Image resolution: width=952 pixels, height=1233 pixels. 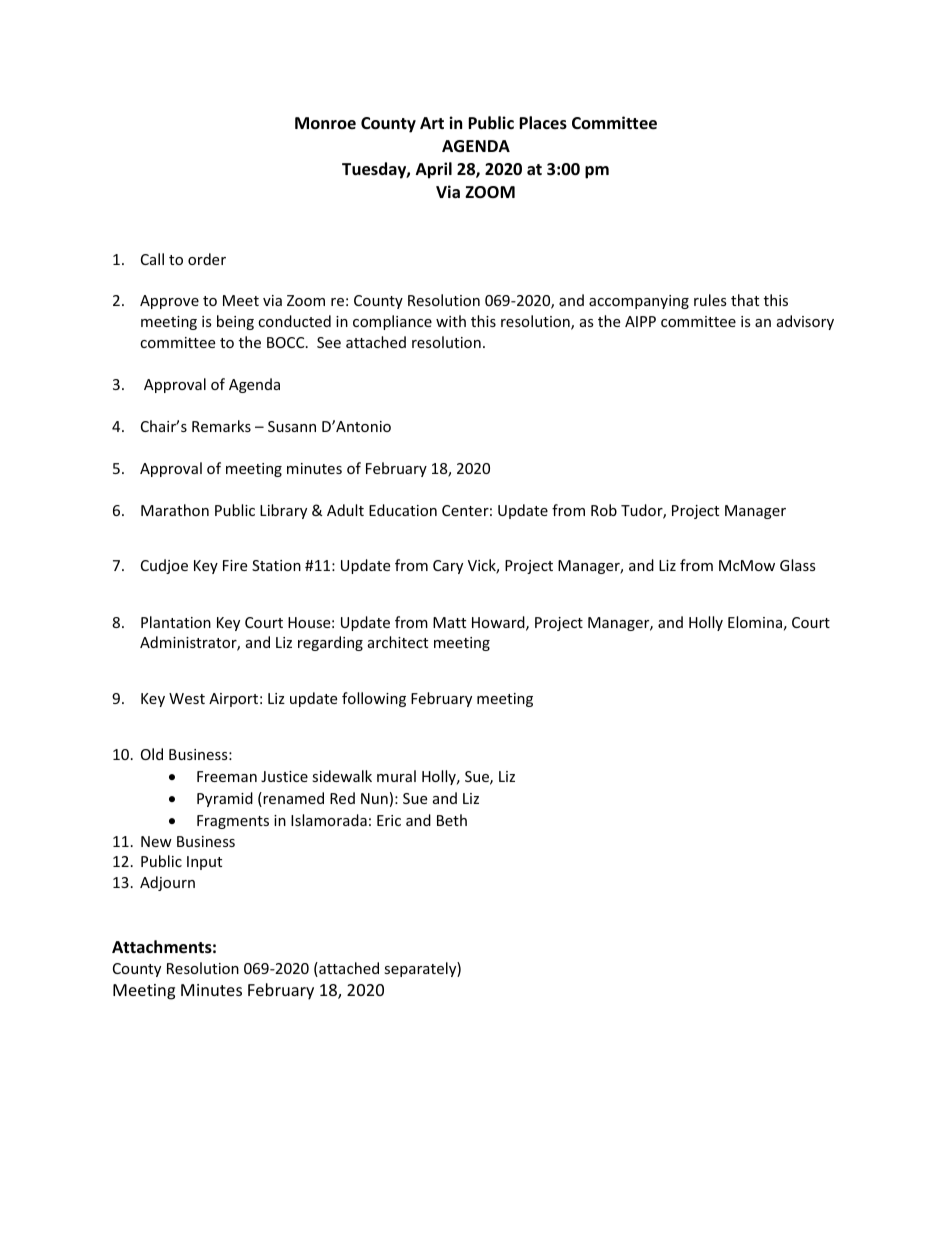 What do you see at coordinates (403, 510) in the page?
I see `Education` at bounding box center [403, 510].
